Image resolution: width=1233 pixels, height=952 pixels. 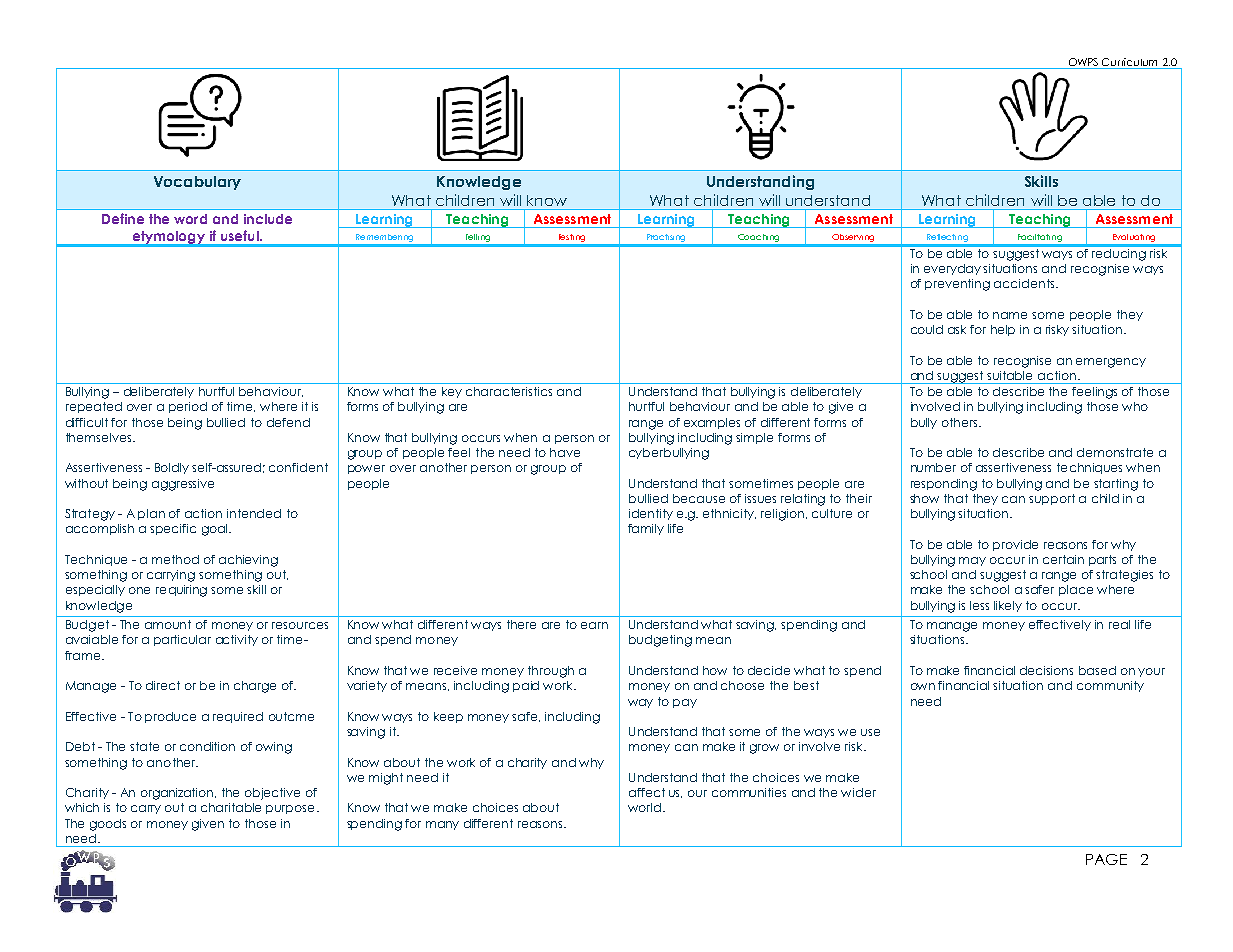 What do you see at coordinates (268, 219) in the page?
I see `include` at bounding box center [268, 219].
